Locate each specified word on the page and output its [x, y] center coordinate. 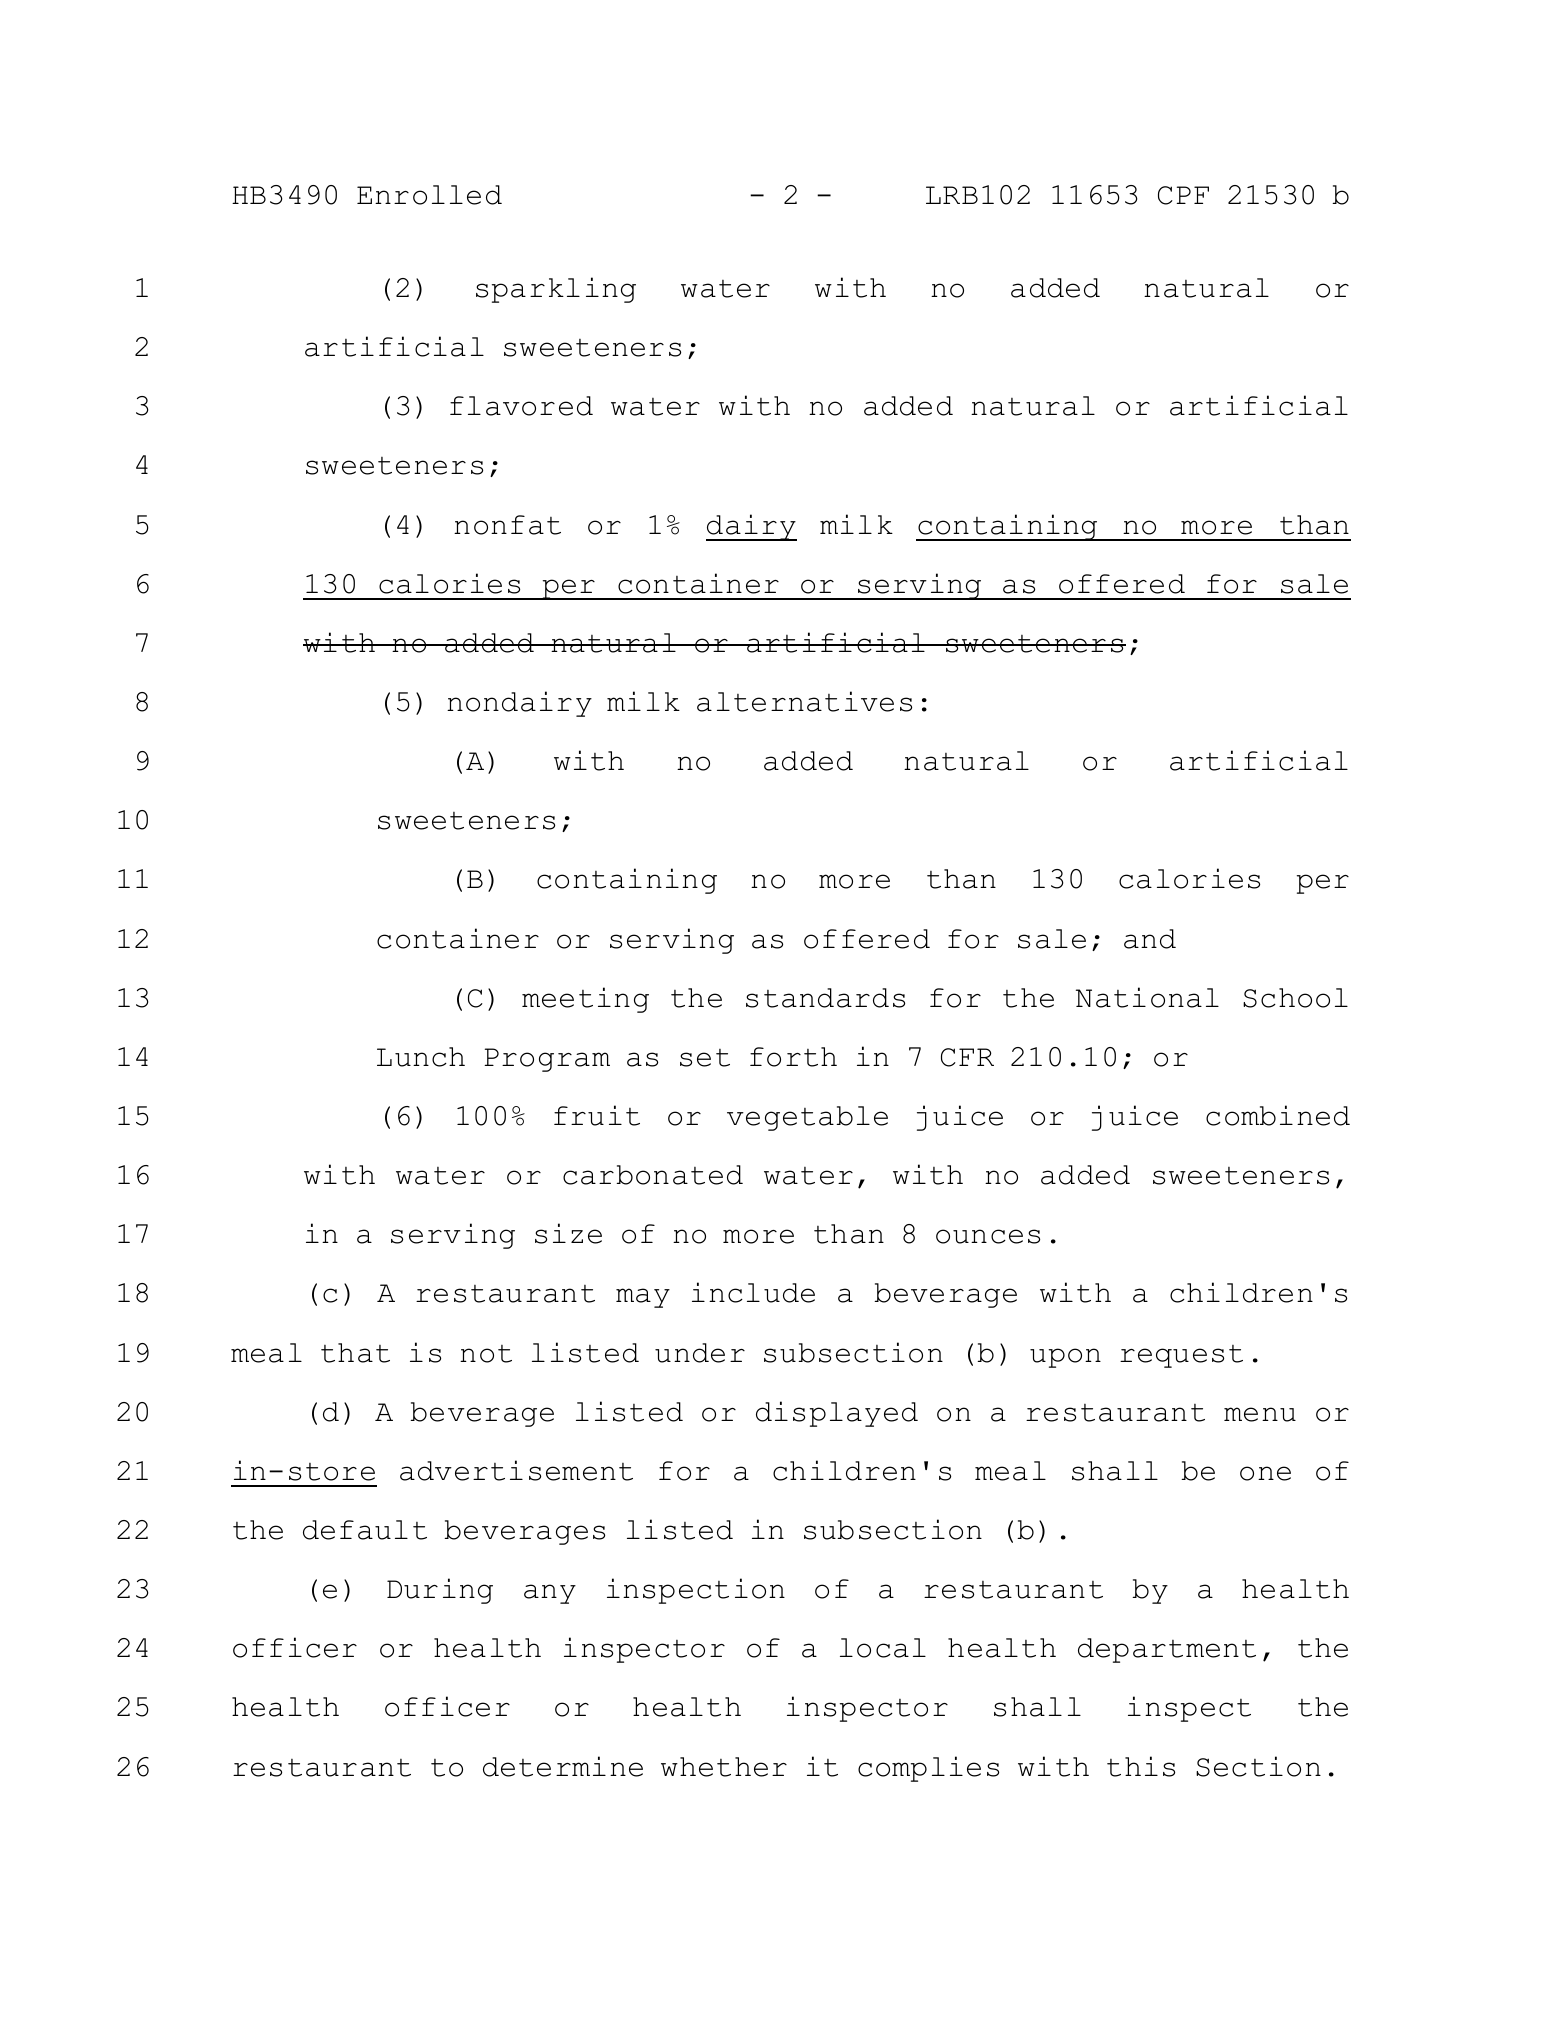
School [1295, 998]
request [1181, 1356]
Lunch [421, 1057]
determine [563, 1766]
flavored [521, 406]
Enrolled [429, 195]
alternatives [804, 701]
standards [825, 998]
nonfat [507, 525]
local [883, 1648]
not [486, 1354]
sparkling [556, 290]
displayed [837, 1414]
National [1147, 997]
